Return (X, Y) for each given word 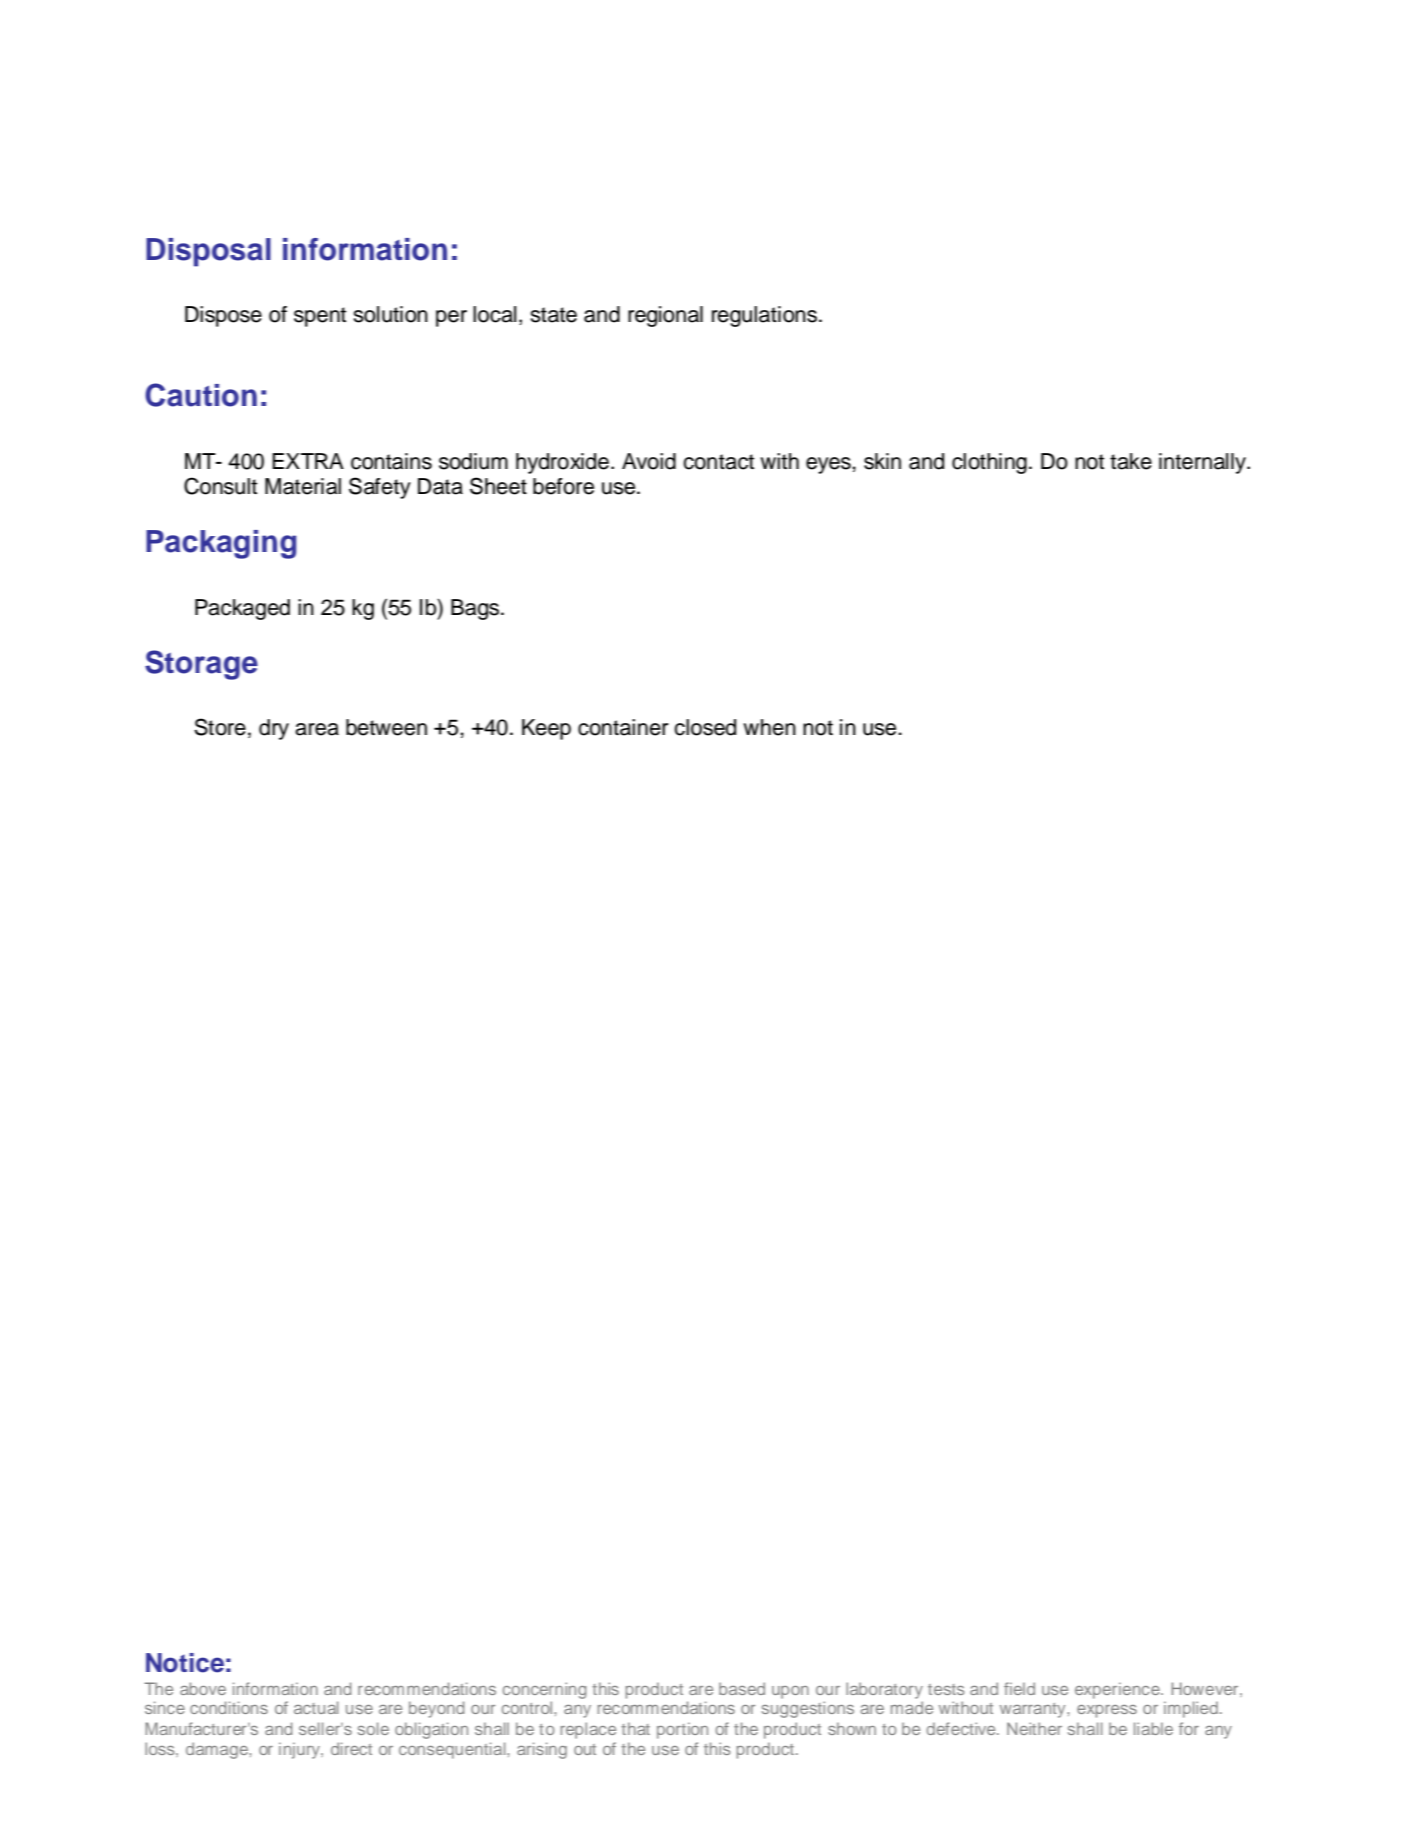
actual (316, 1707)
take (1131, 461)
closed (705, 727)
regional (665, 316)
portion (682, 1730)
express (1107, 1711)
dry (274, 729)
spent (320, 317)
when (769, 727)
